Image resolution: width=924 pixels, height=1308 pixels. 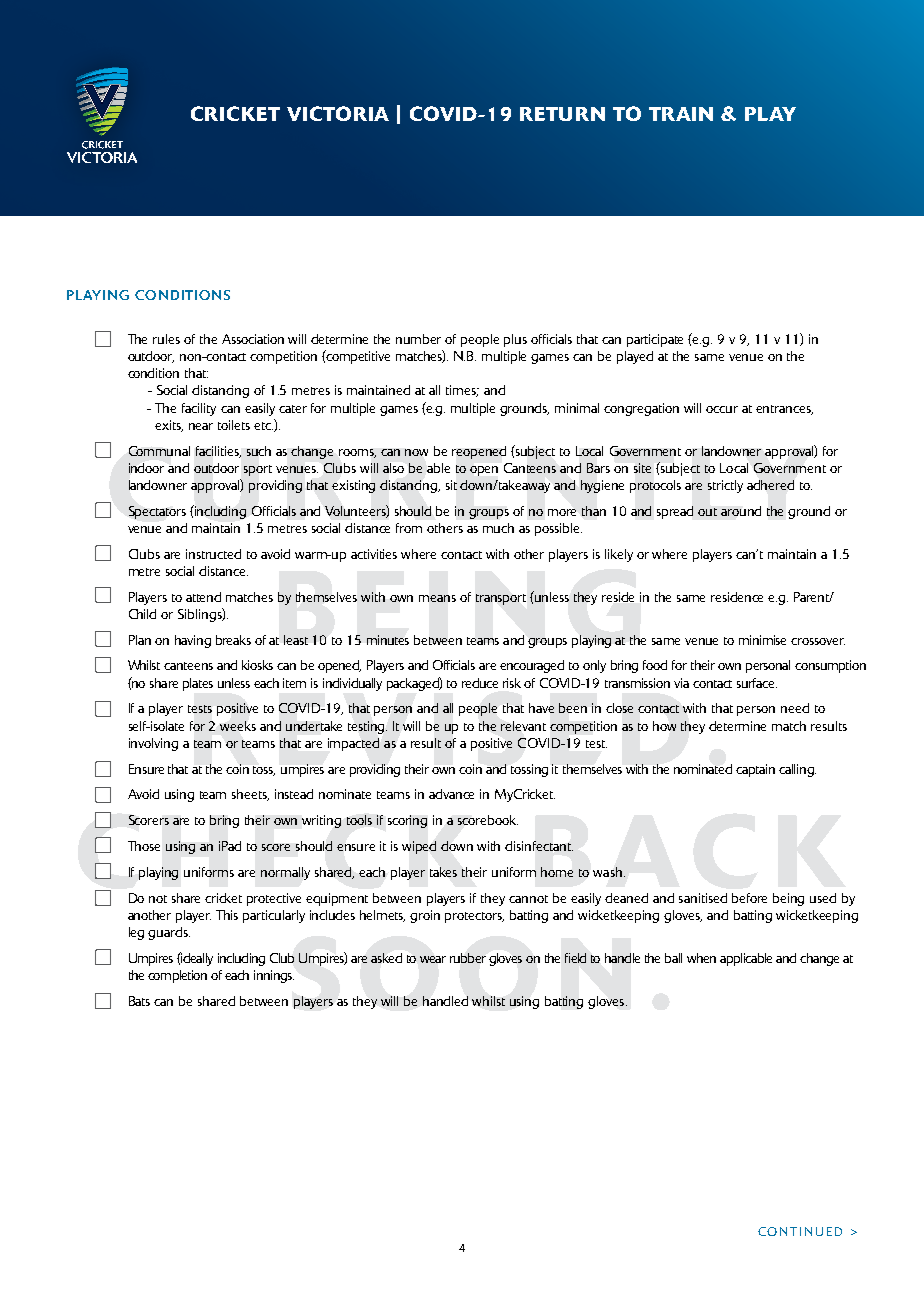 What do you see at coordinates (757, 683) in the document?
I see `surface` at bounding box center [757, 683].
